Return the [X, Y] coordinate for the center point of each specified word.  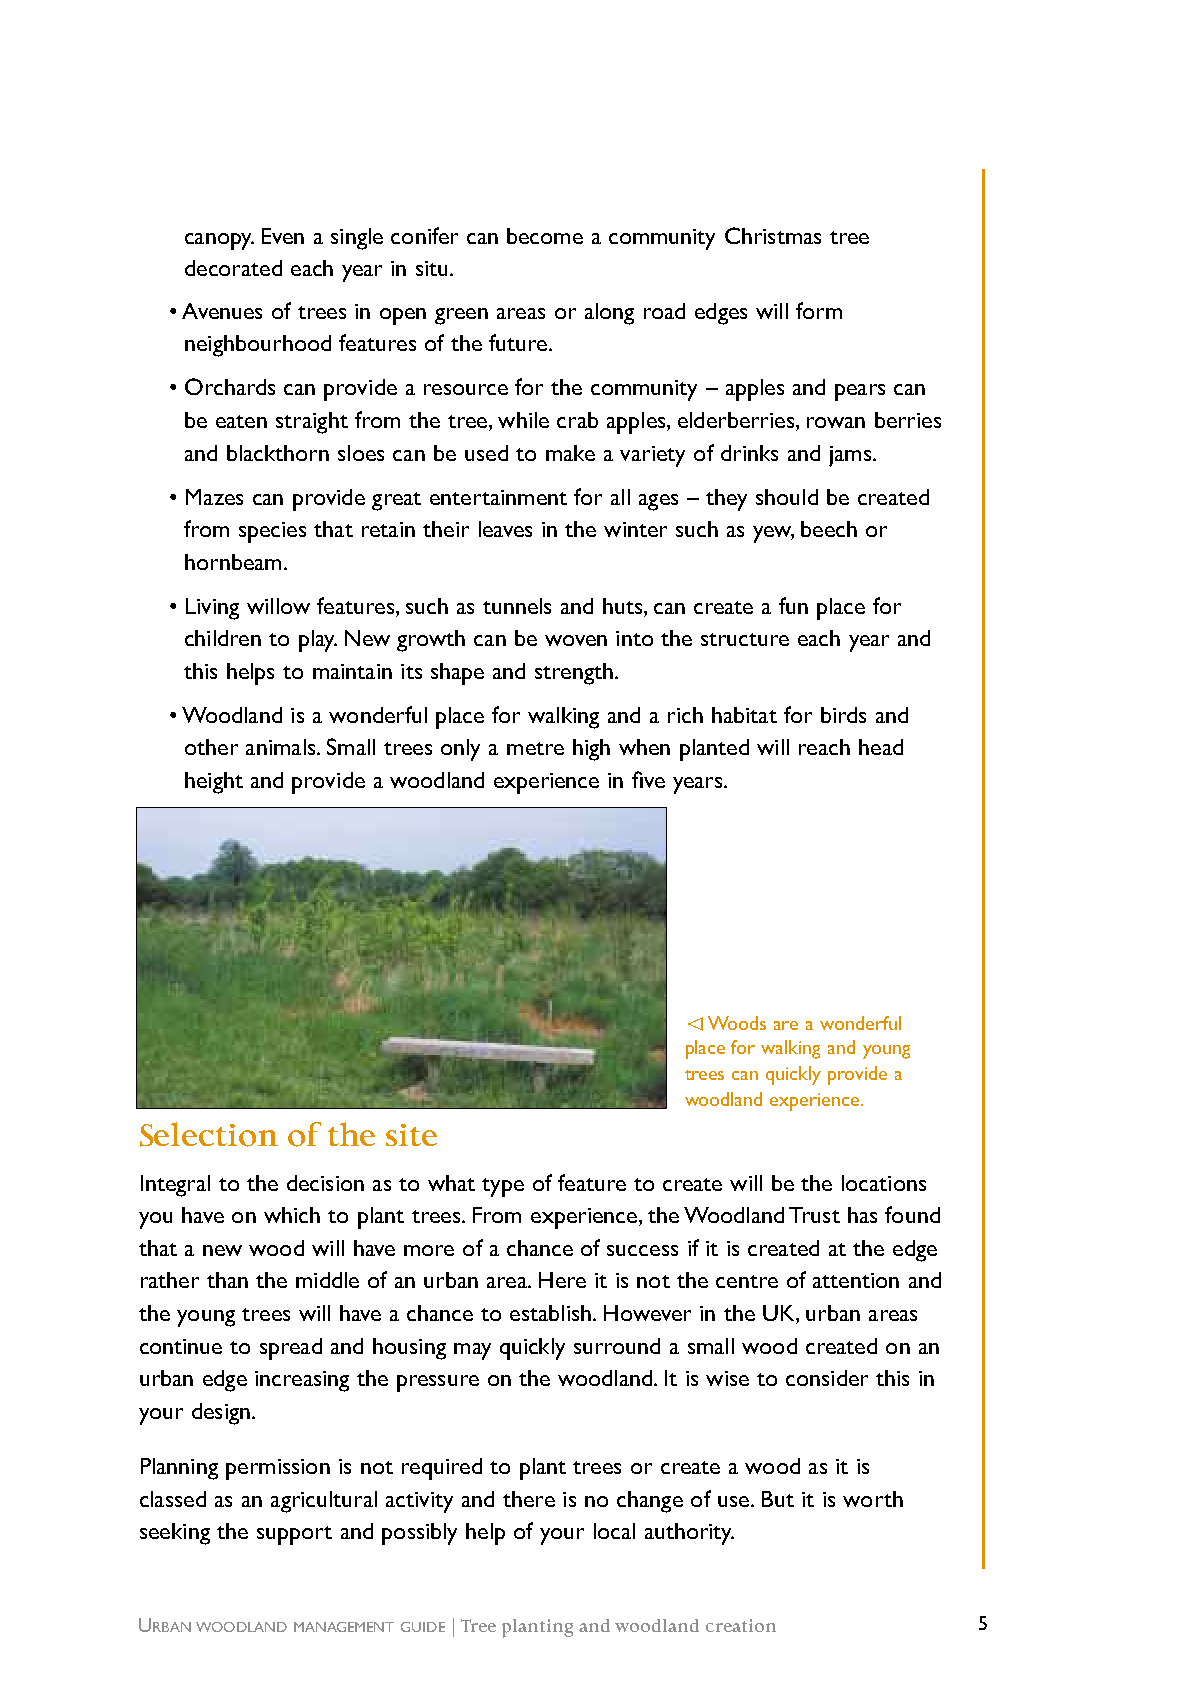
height [214, 783]
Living [212, 609]
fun [793, 605]
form [819, 310]
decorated [233, 268]
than [227, 1280]
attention [856, 1280]
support [294, 1535]
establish [550, 1313]
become [545, 236]
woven [576, 640]
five [648, 779]
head [881, 747]
